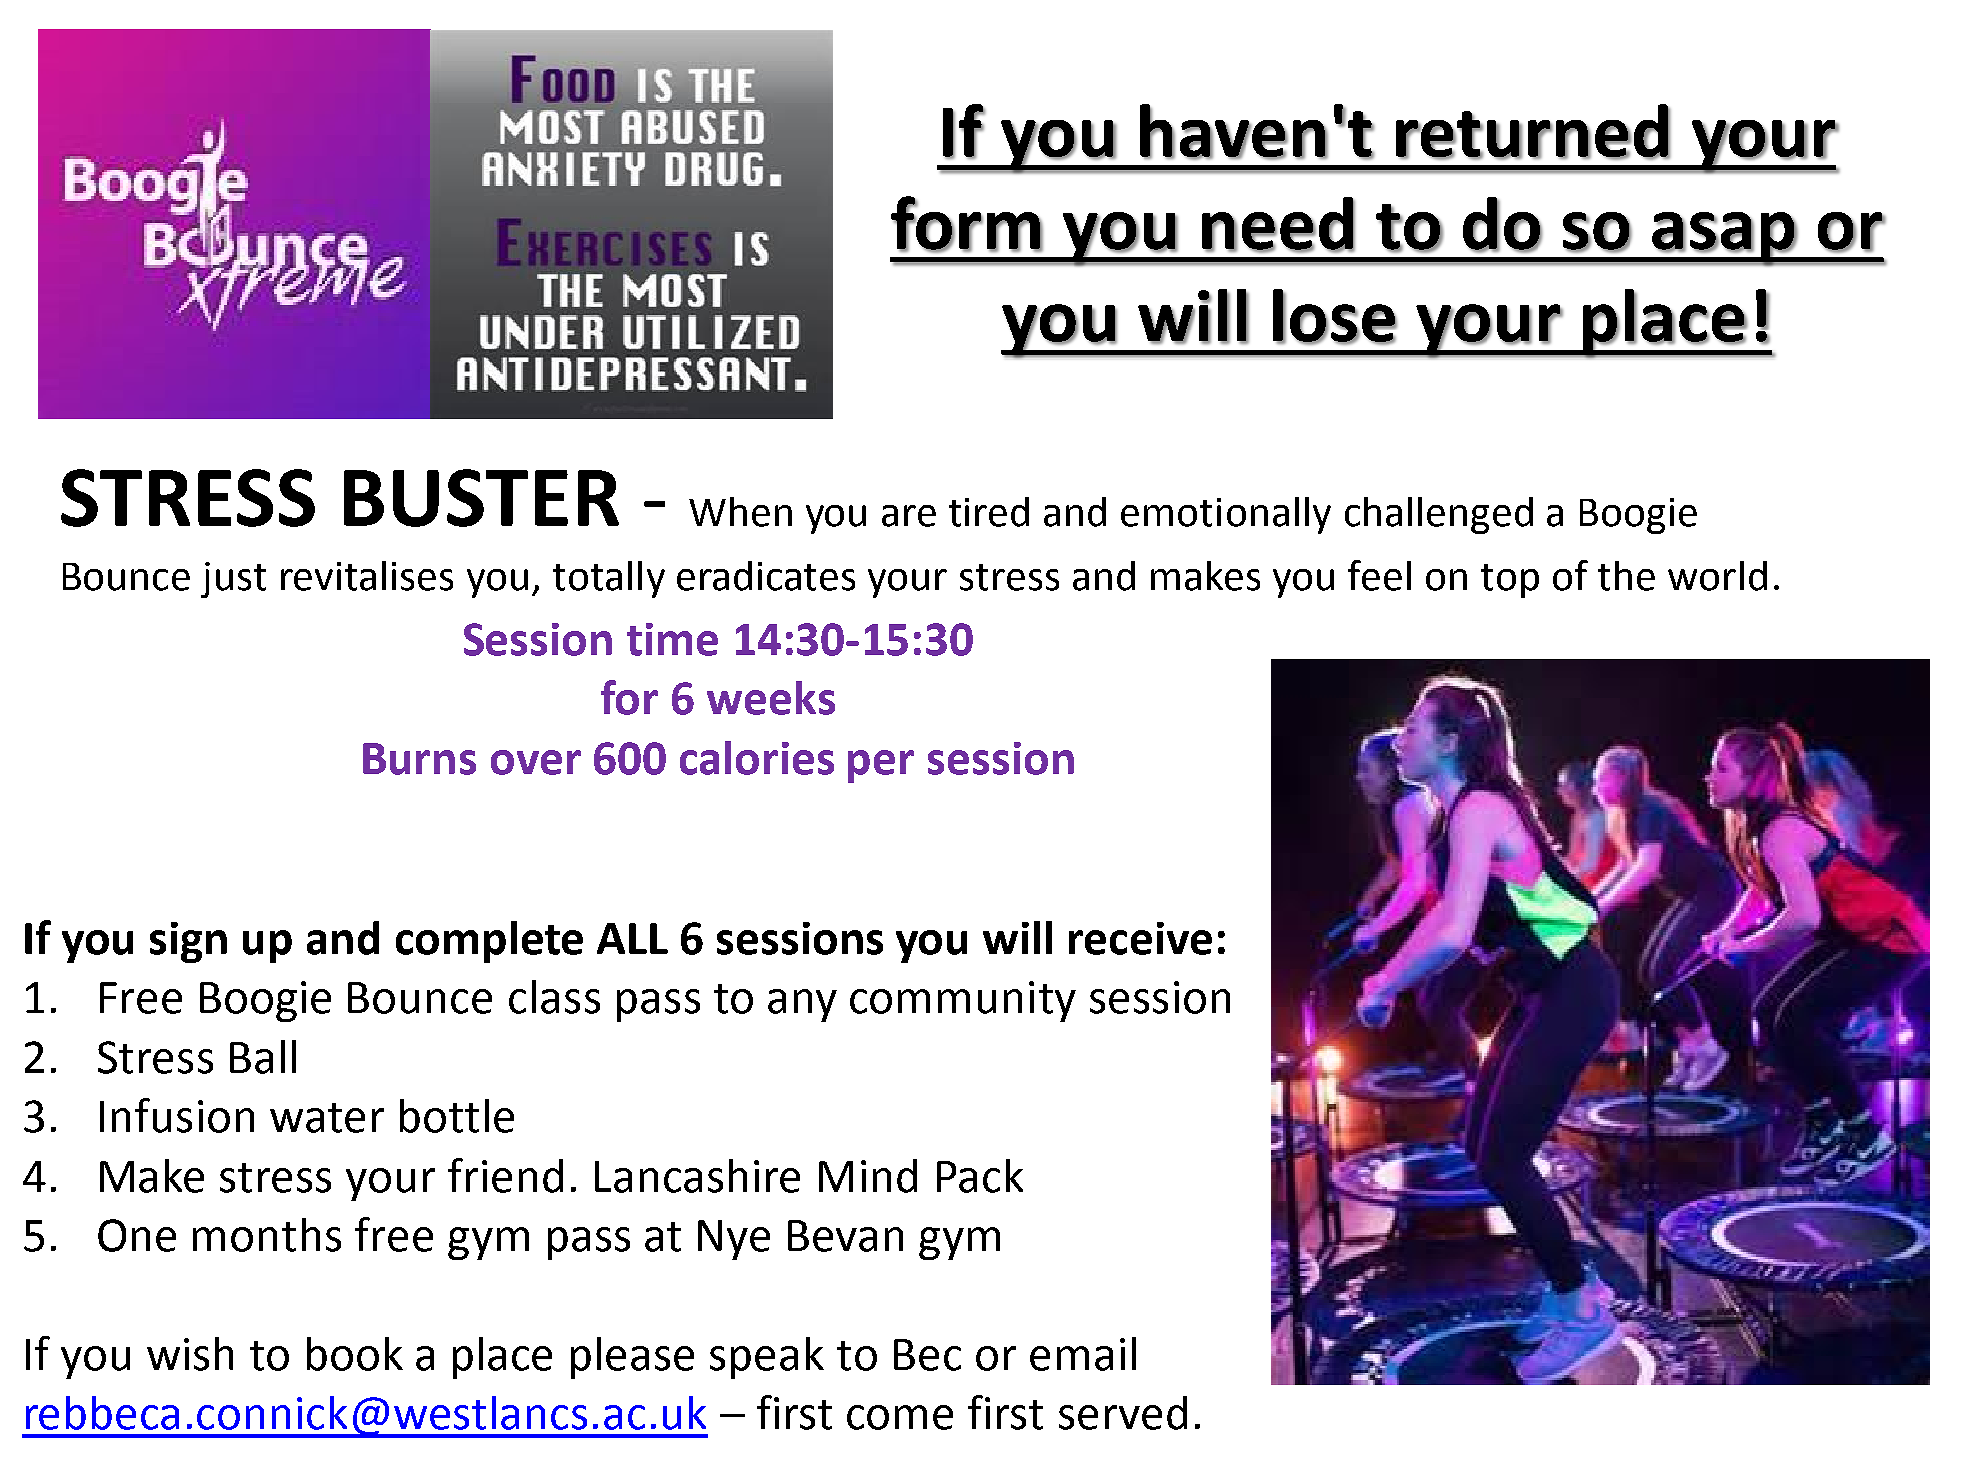 The height and width of the page is (1484, 1979). I want to click on Burns, so click(419, 759).
